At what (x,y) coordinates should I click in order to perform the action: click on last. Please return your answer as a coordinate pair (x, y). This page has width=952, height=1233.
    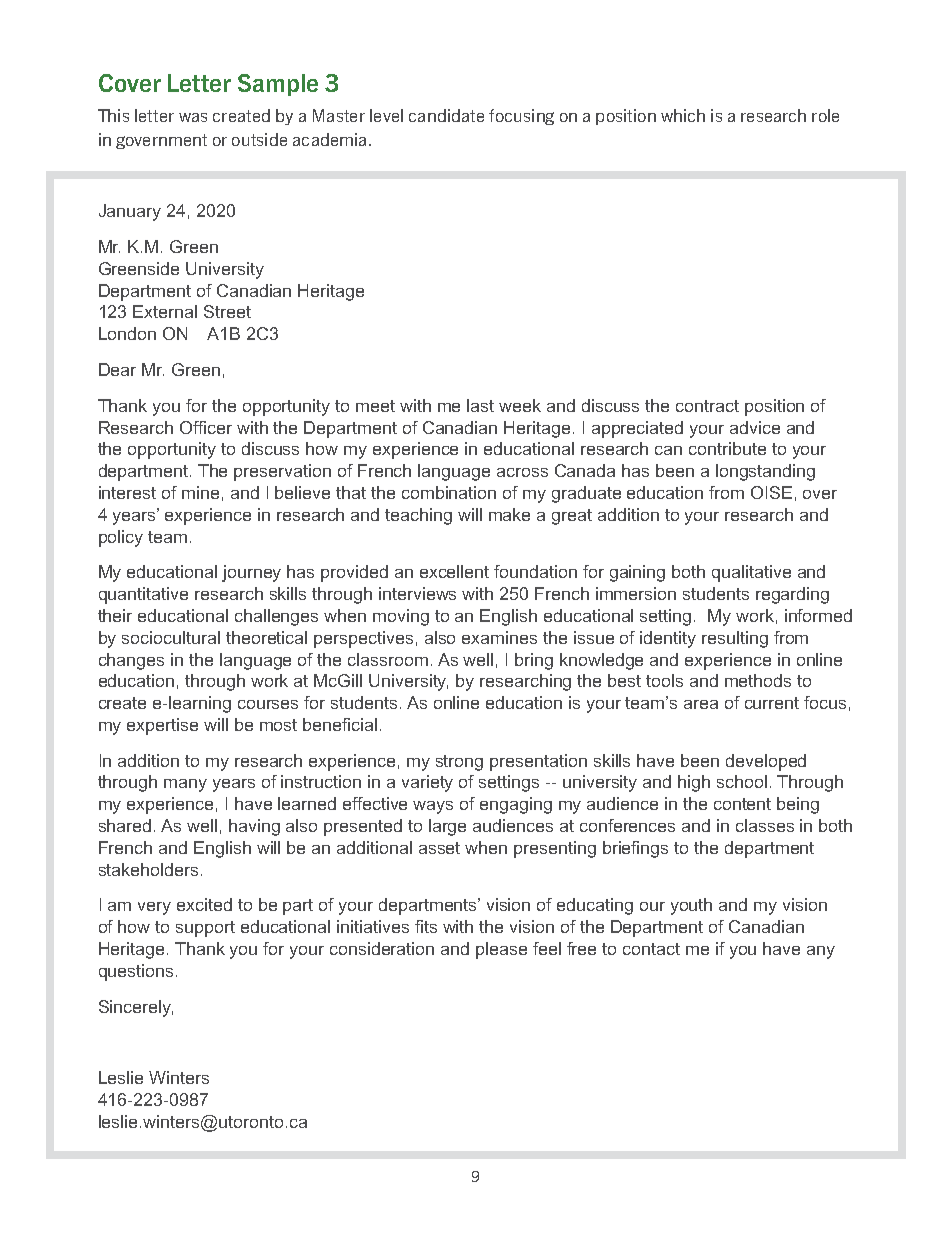
    Looking at the image, I should click on (480, 405).
